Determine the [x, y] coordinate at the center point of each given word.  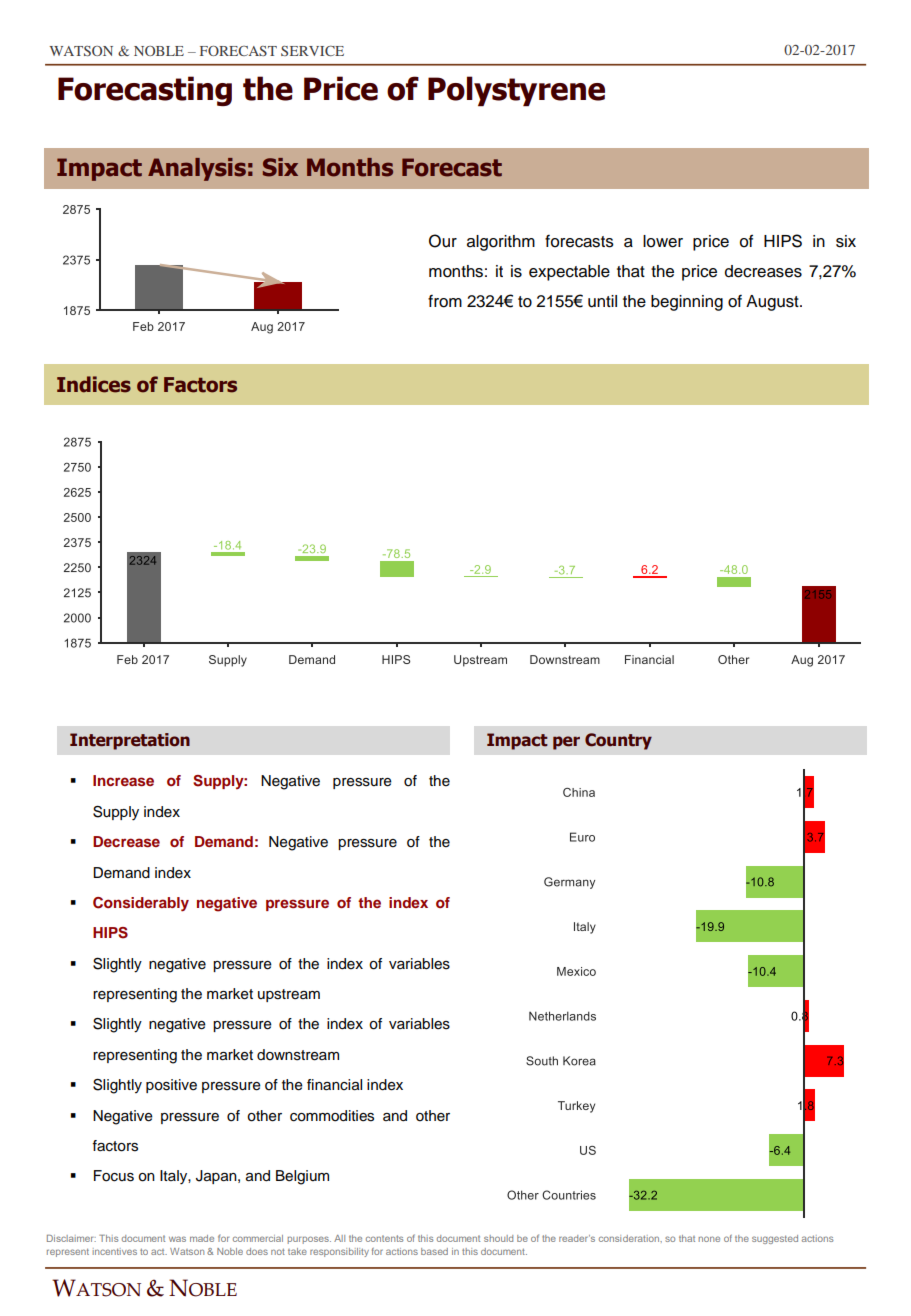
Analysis [197, 169]
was [177, 1239]
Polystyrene [516, 91]
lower [663, 241]
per [566, 743]
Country [618, 741]
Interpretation [130, 741]
